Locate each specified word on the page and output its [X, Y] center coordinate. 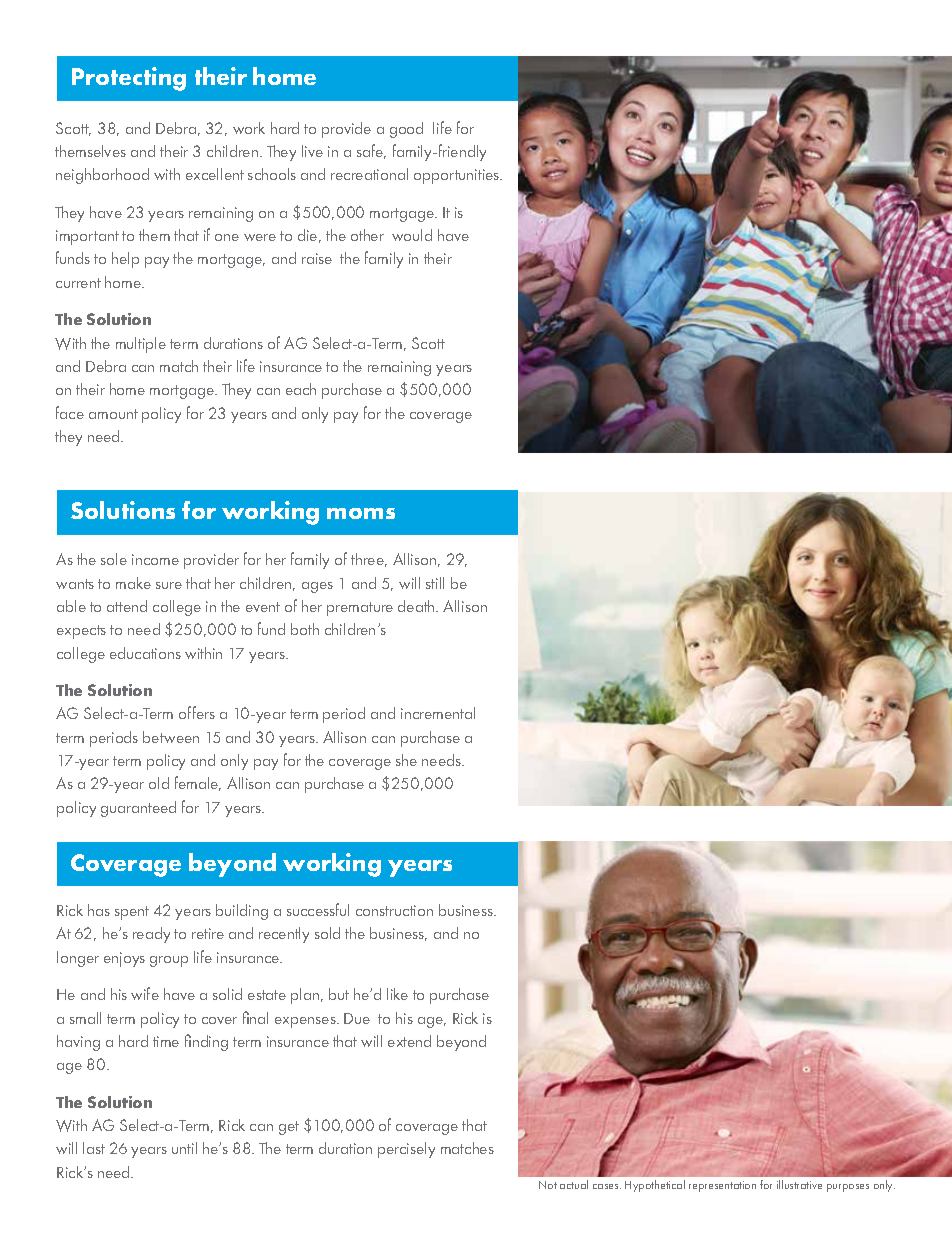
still [435, 583]
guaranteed [138, 809]
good [406, 130]
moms [361, 513]
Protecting [129, 79]
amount [113, 414]
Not [548, 1185]
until [184, 1148]
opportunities [458, 176]
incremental [438, 713]
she [406, 760]
